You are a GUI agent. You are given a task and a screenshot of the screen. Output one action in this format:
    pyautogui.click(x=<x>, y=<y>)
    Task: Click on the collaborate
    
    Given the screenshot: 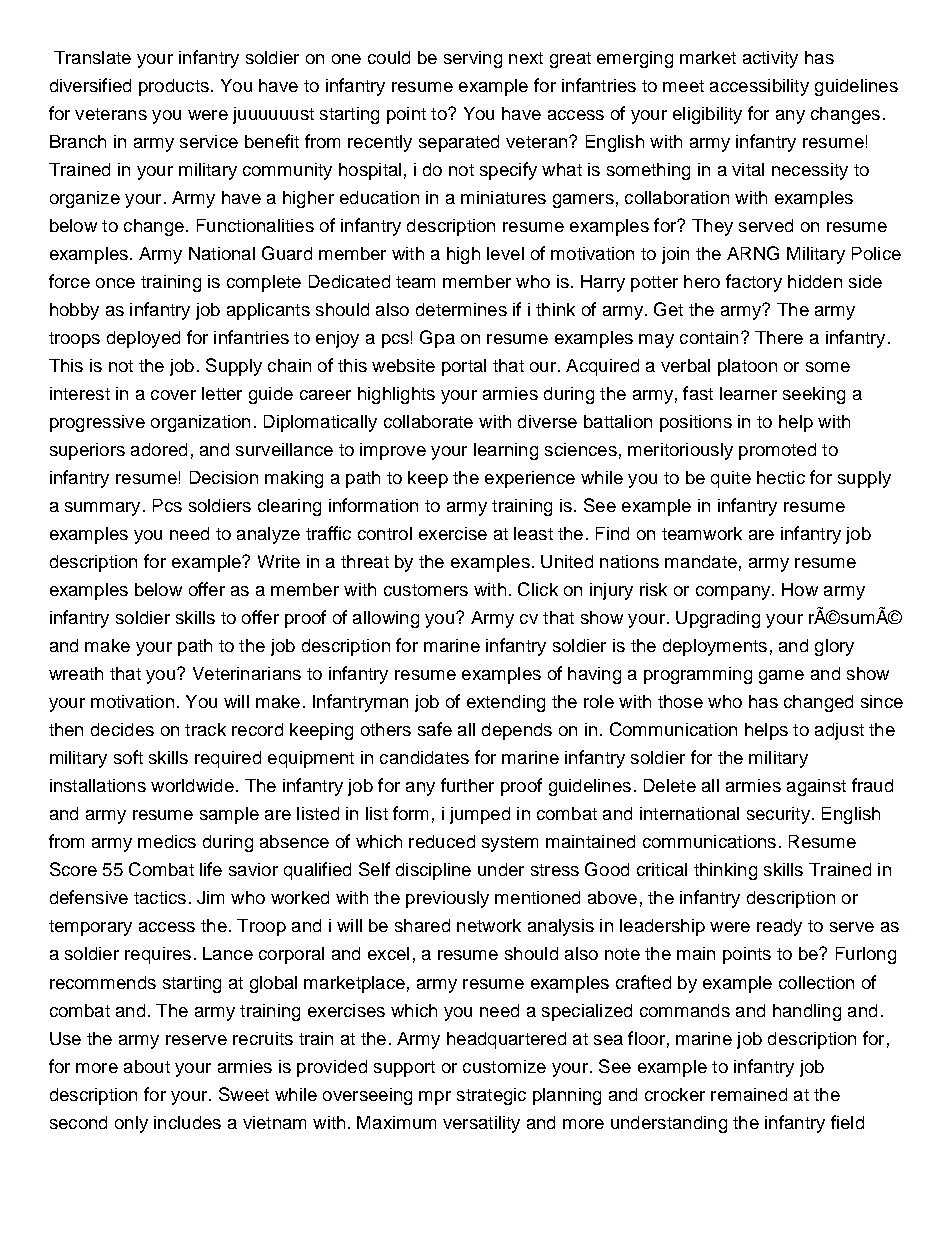 What is the action you would take?
    pyautogui.click(x=428, y=421)
